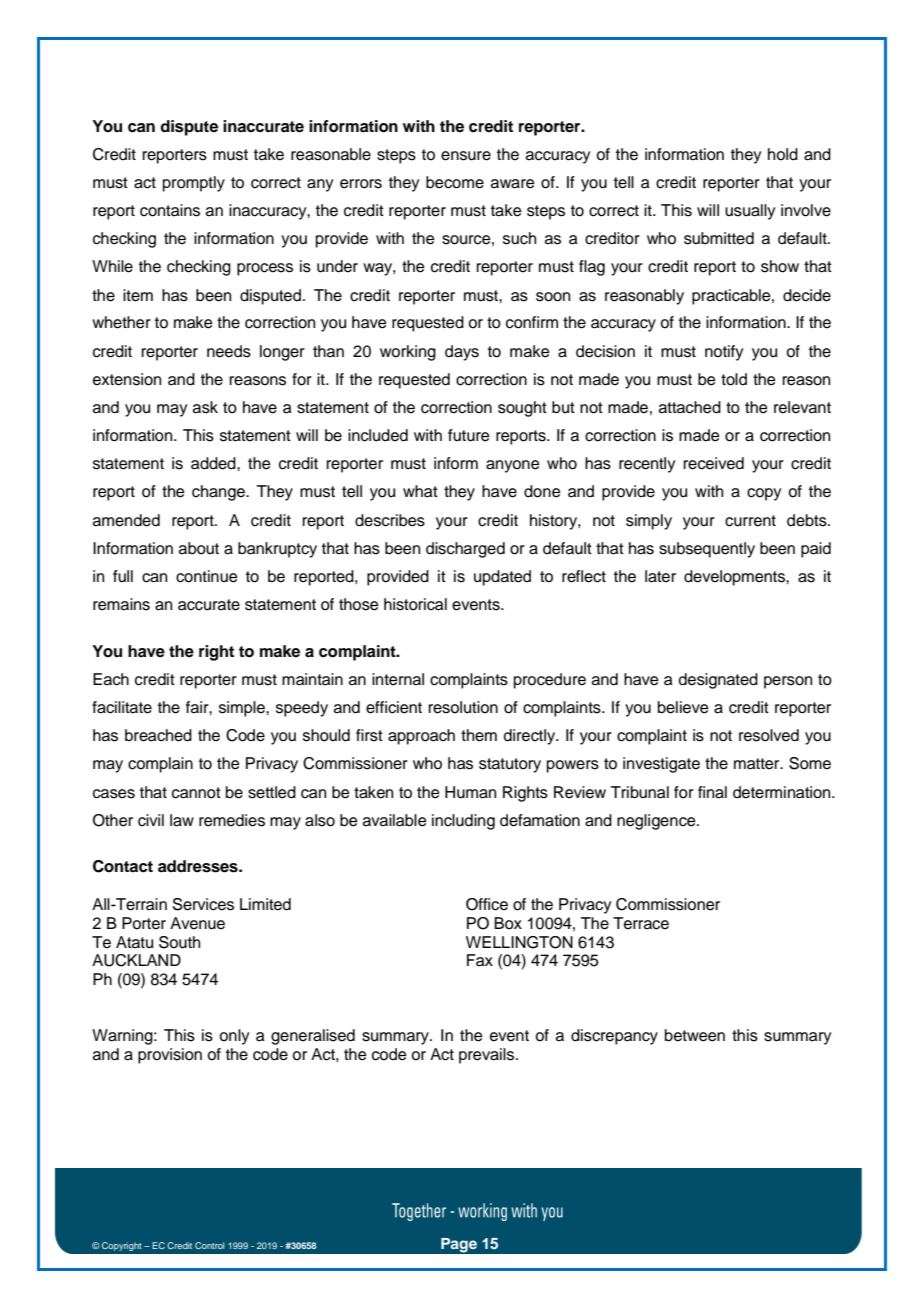  I want to click on Terrace, so click(641, 923).
